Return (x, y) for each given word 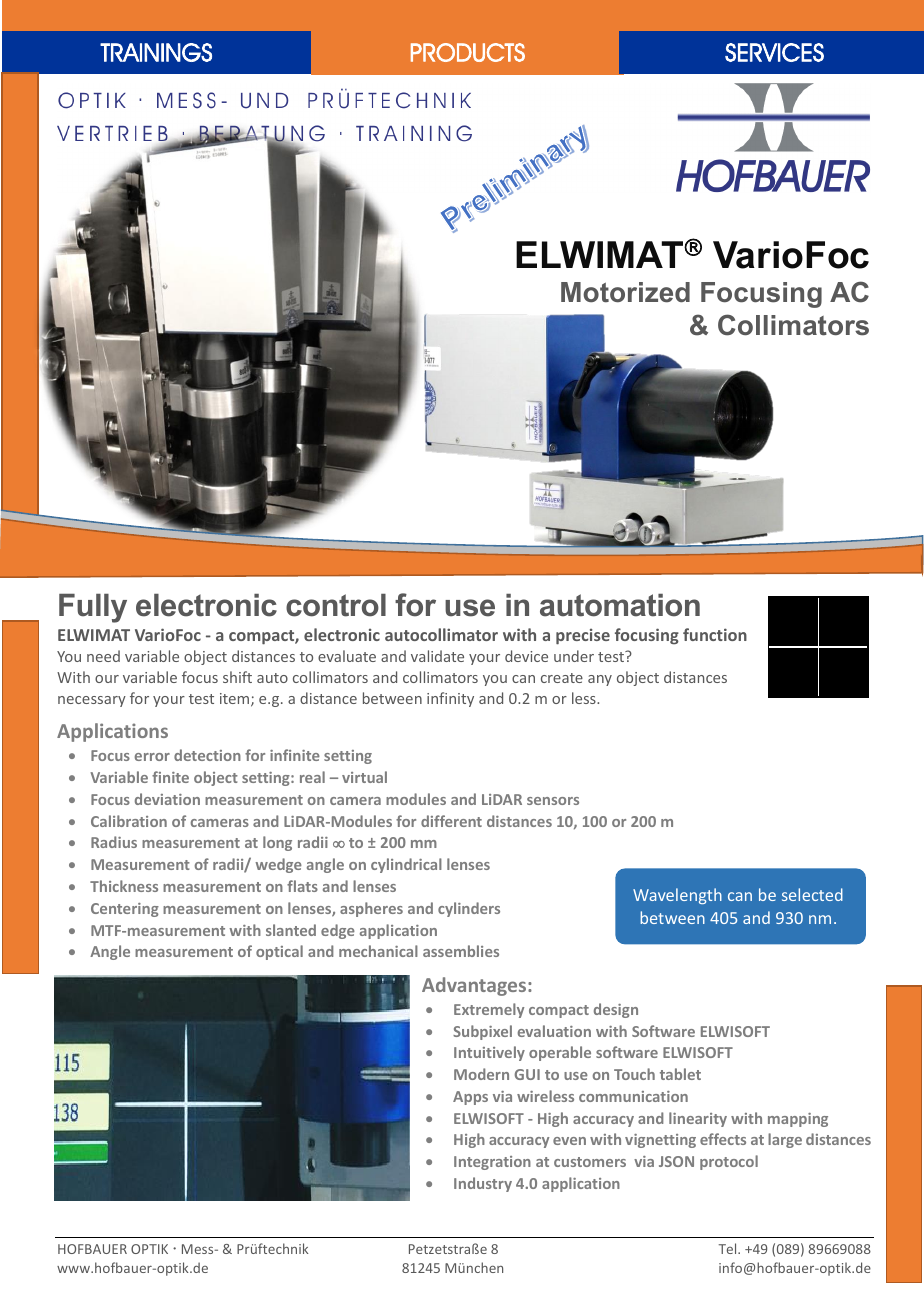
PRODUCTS (468, 52)
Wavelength (677, 896)
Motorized (625, 292)
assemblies (461, 951)
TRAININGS (156, 52)
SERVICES (774, 52)
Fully (93, 608)
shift (237, 677)
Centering (125, 910)
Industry (483, 1184)
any (600, 680)
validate (437, 656)
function (715, 634)
